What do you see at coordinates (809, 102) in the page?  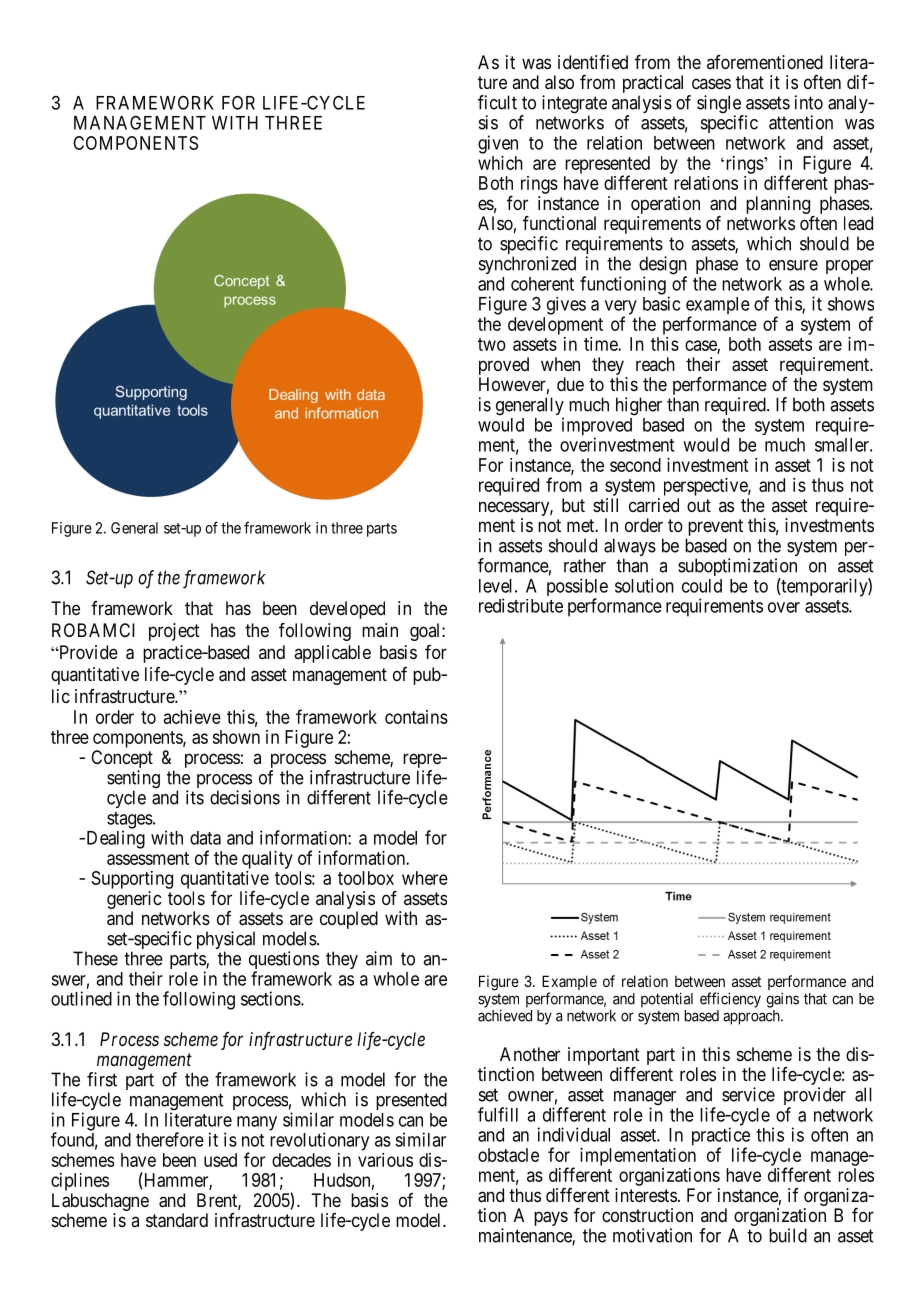 I see `into` at bounding box center [809, 102].
